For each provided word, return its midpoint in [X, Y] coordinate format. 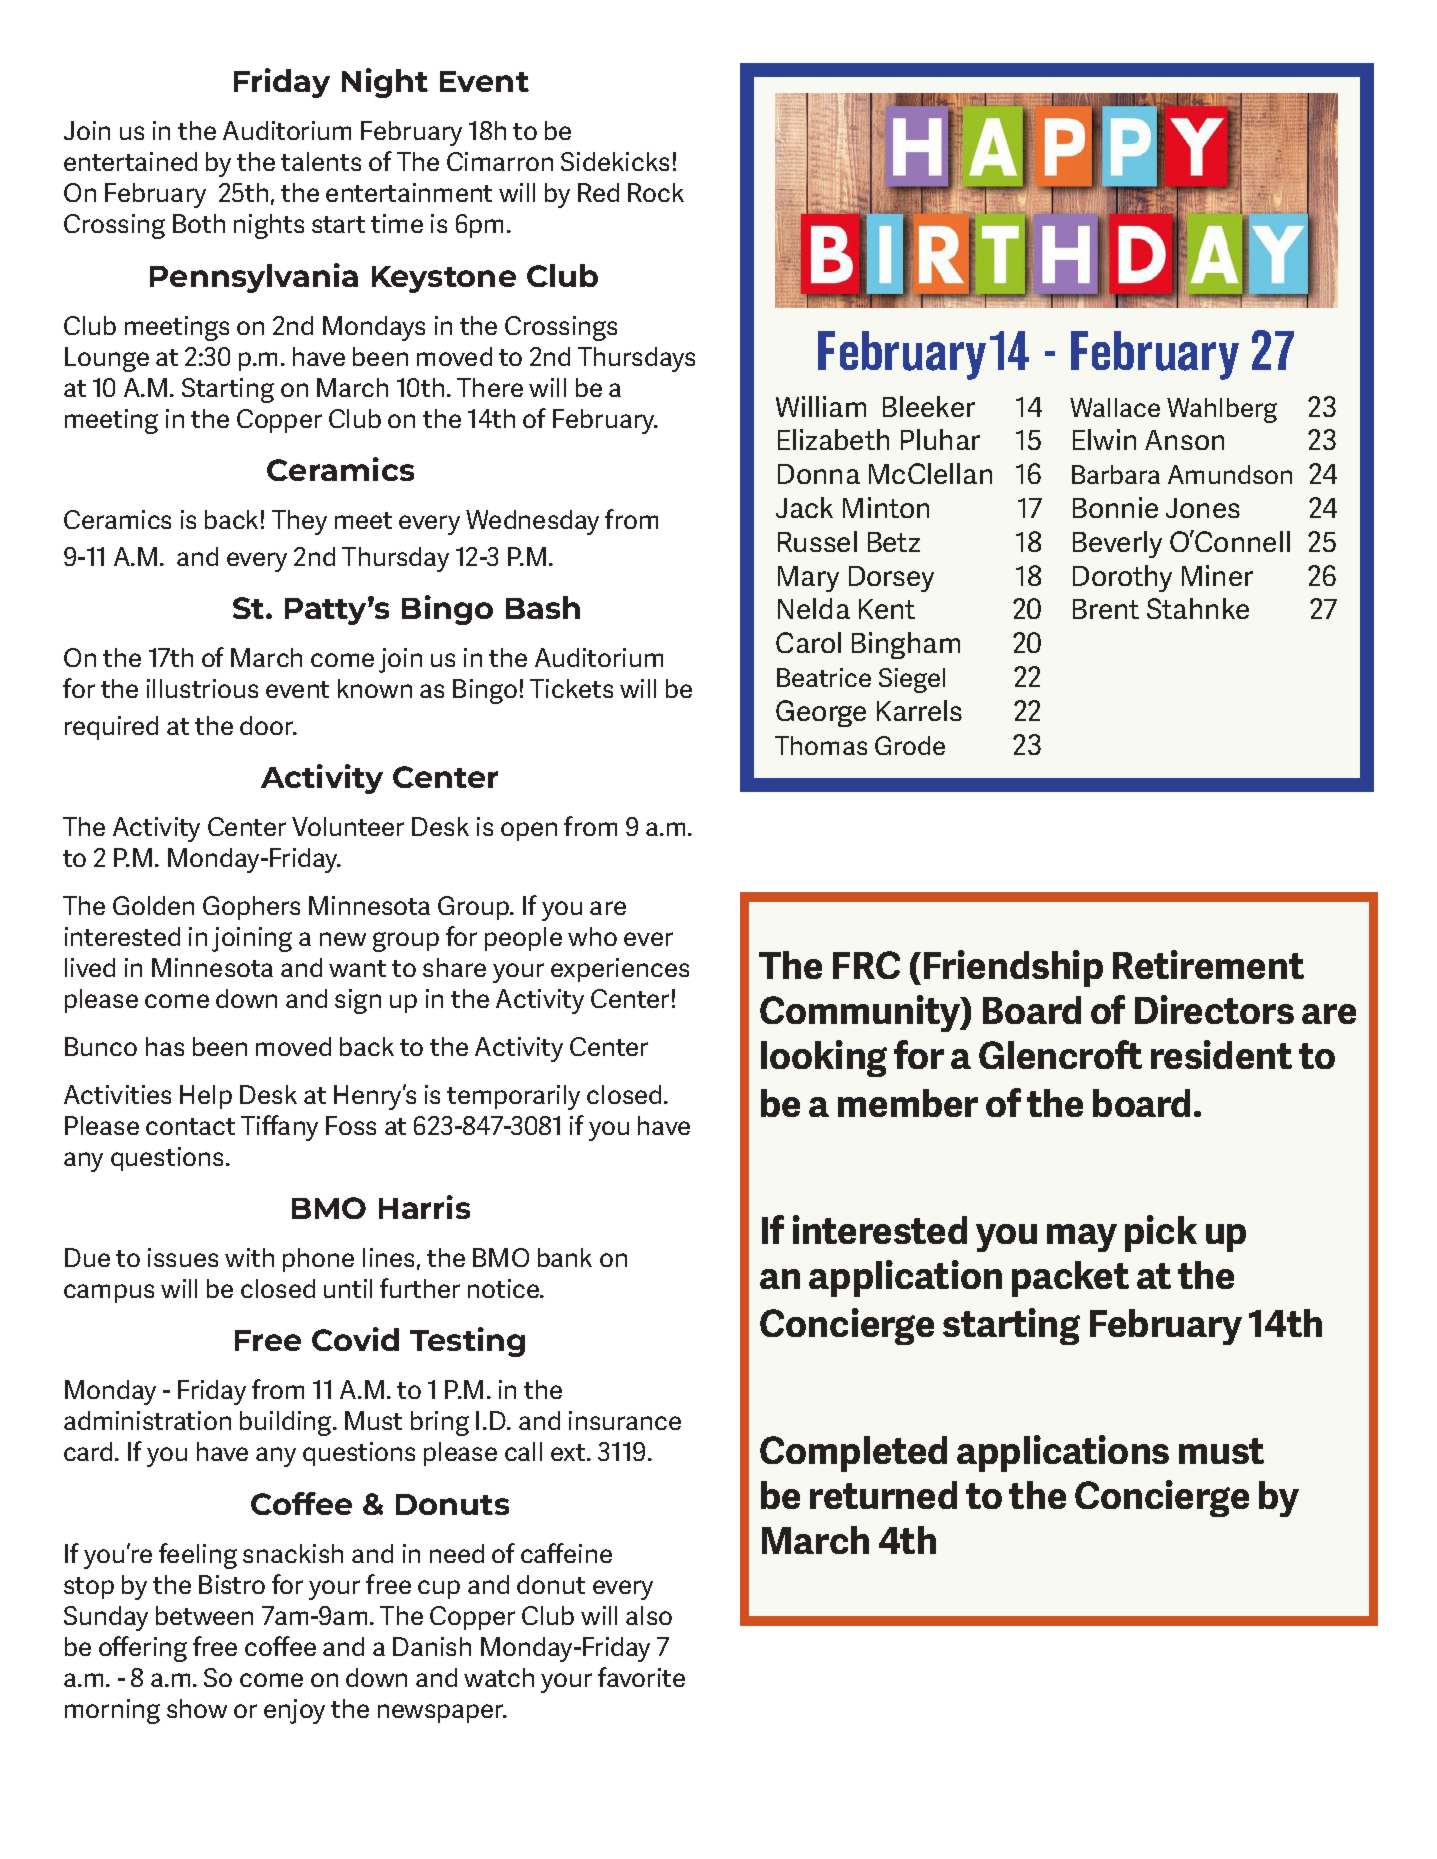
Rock [656, 192]
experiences [620, 970]
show [197, 1708]
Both [199, 223]
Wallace [1115, 407]
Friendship [1013, 968]
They [299, 522]
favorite [641, 1677]
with [249, 1257]
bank [565, 1257]
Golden [153, 905]
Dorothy [1122, 578]
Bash [543, 607]
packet [1070, 1279]
